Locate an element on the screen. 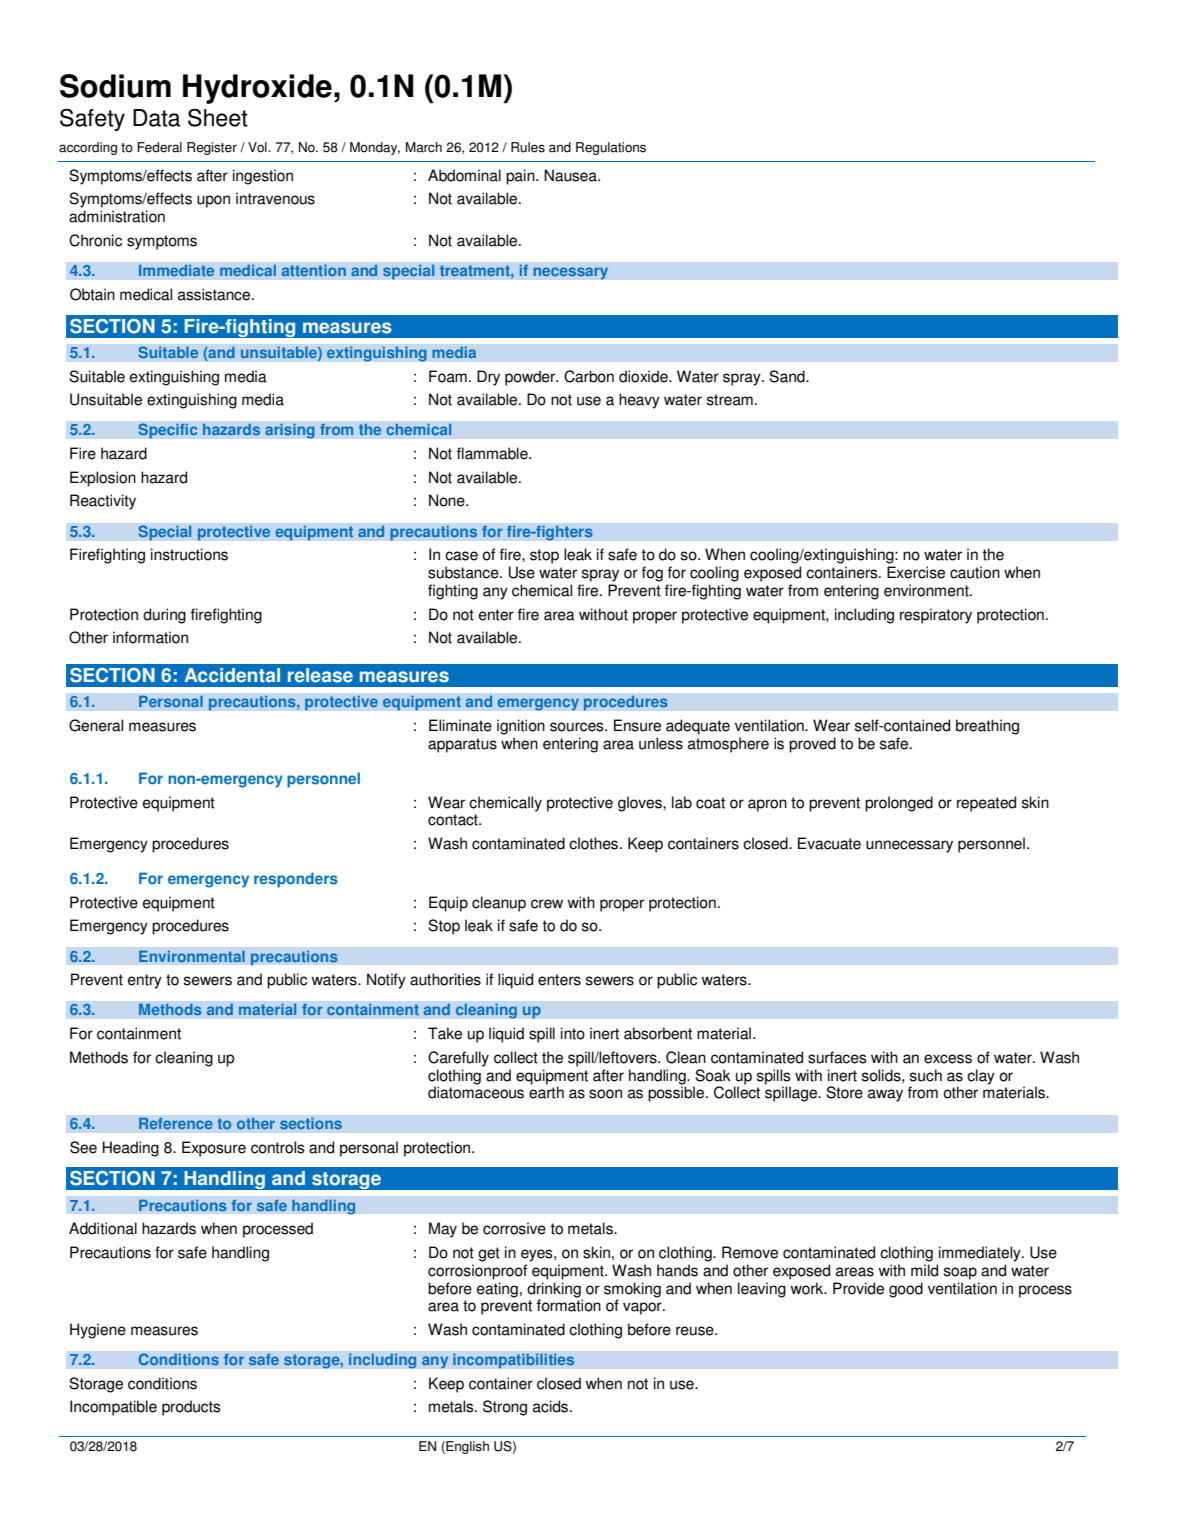 Image resolution: width=1185 pixels, height=1533 pixels. proved is located at coordinates (812, 745).
